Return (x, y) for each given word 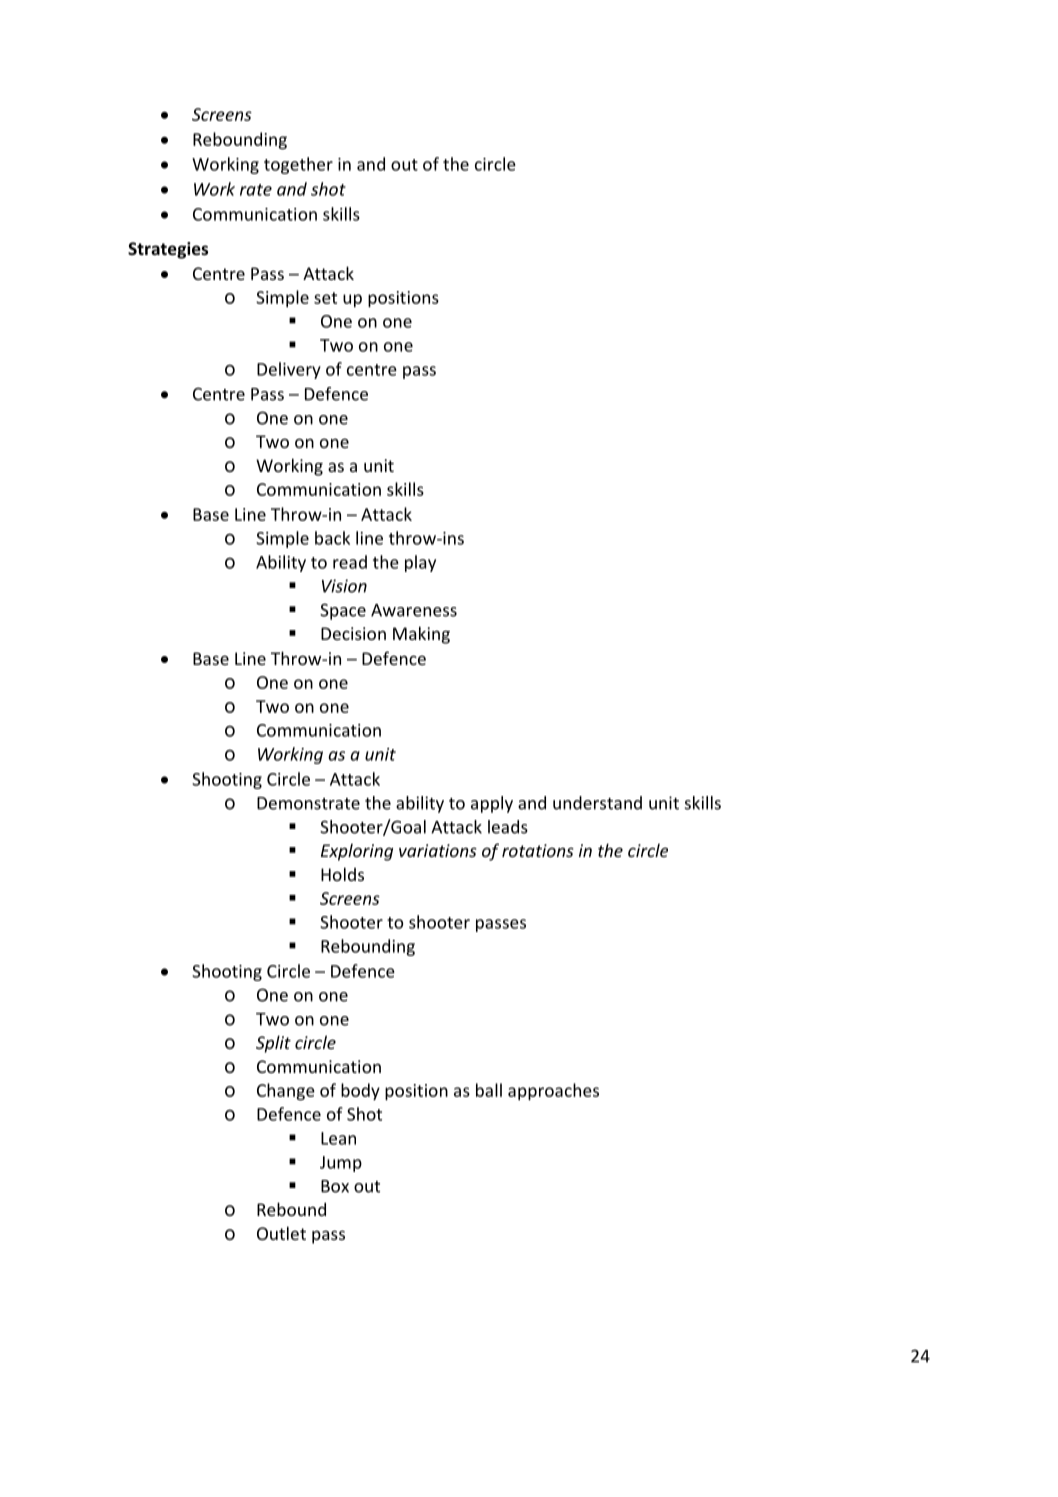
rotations (538, 850)
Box (335, 1186)
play (420, 563)
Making (421, 635)
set (325, 298)
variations (438, 850)
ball (489, 1090)
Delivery (289, 370)
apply (492, 804)
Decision (353, 633)
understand (597, 803)
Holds (342, 874)
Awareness (414, 610)
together (298, 165)
